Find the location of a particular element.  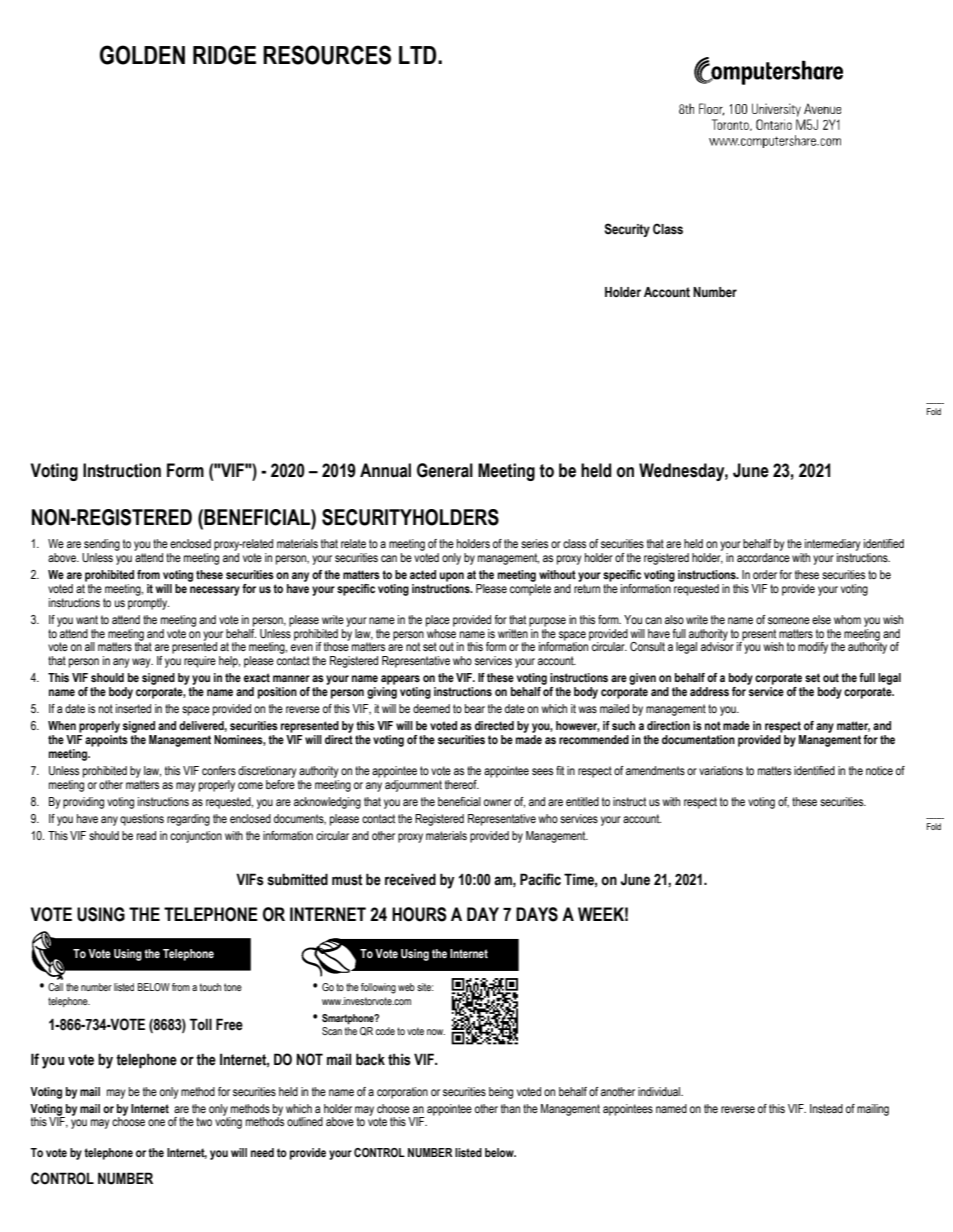

read is located at coordinates (146, 835).
